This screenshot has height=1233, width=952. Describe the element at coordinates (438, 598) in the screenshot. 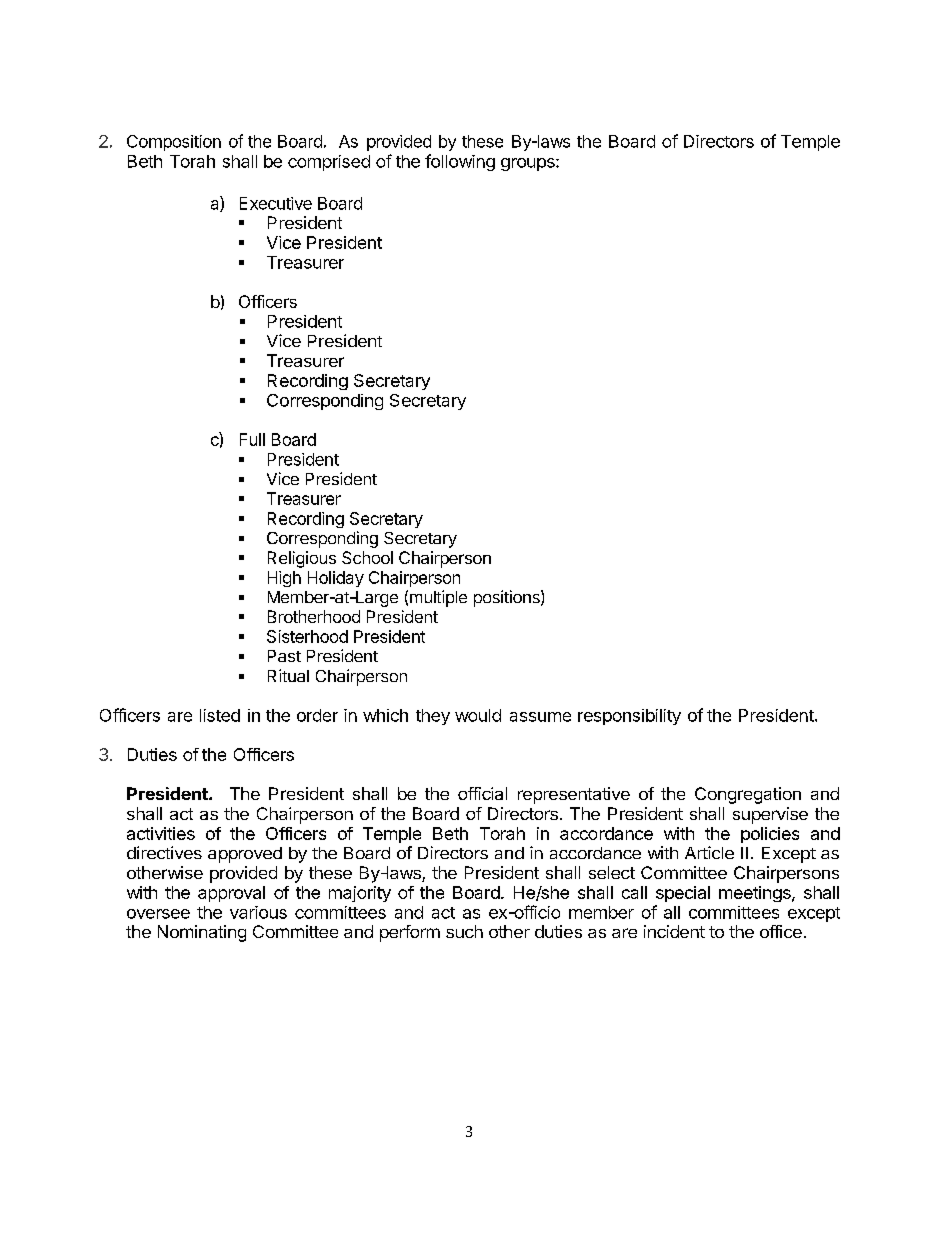

I see `multiple` at that location.
